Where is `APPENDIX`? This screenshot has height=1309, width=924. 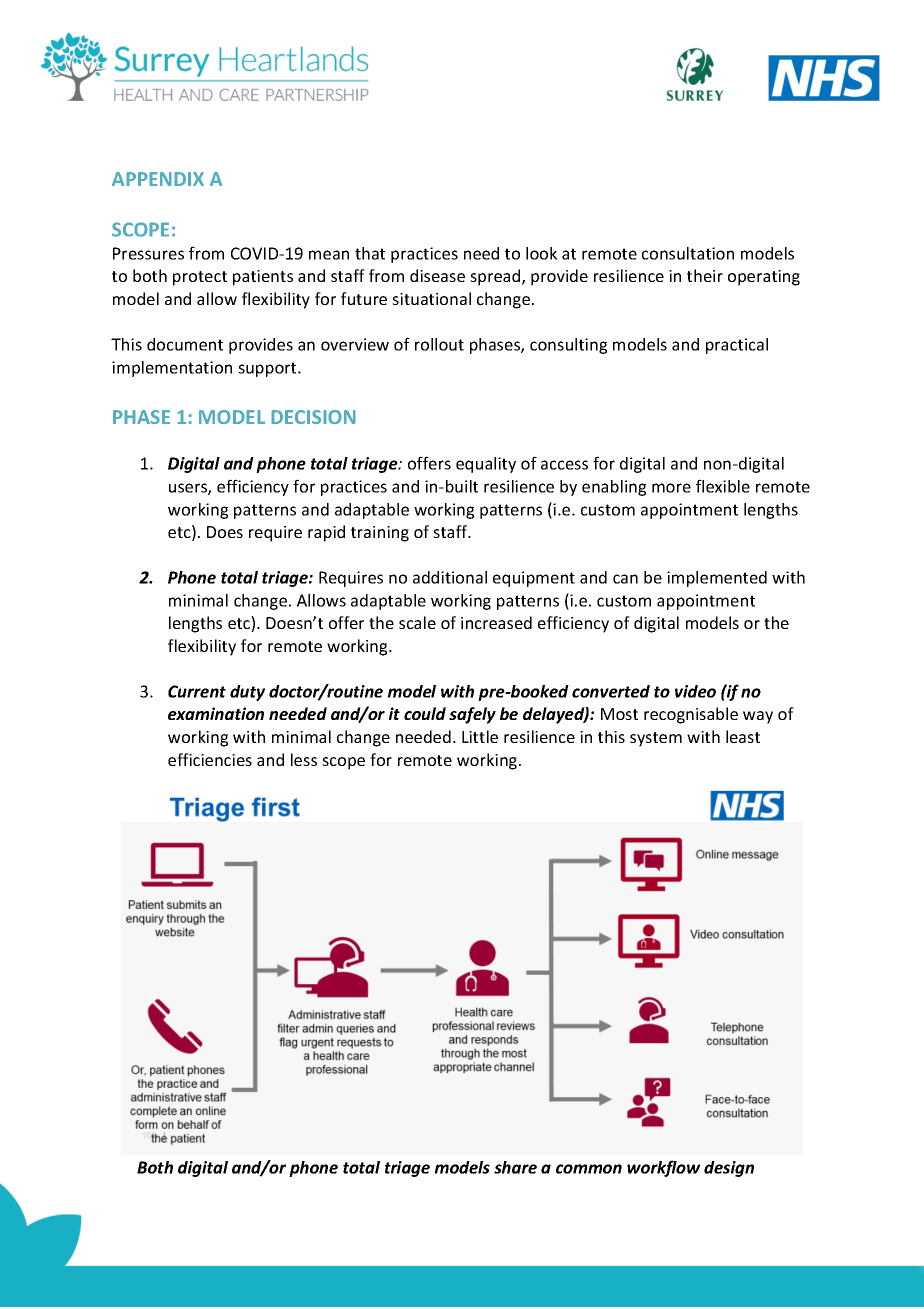 APPENDIX is located at coordinates (158, 179).
